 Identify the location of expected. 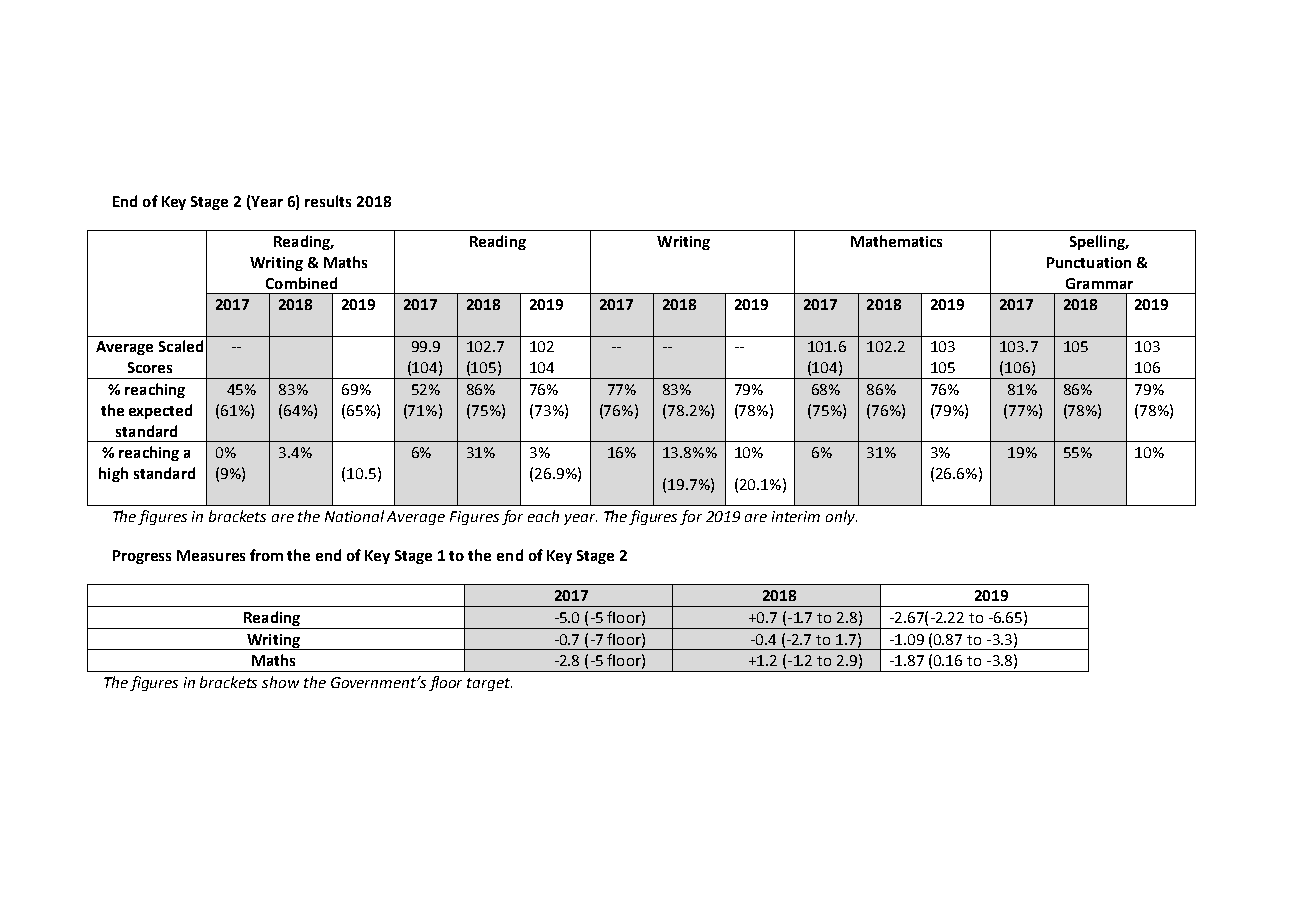
(160, 411).
